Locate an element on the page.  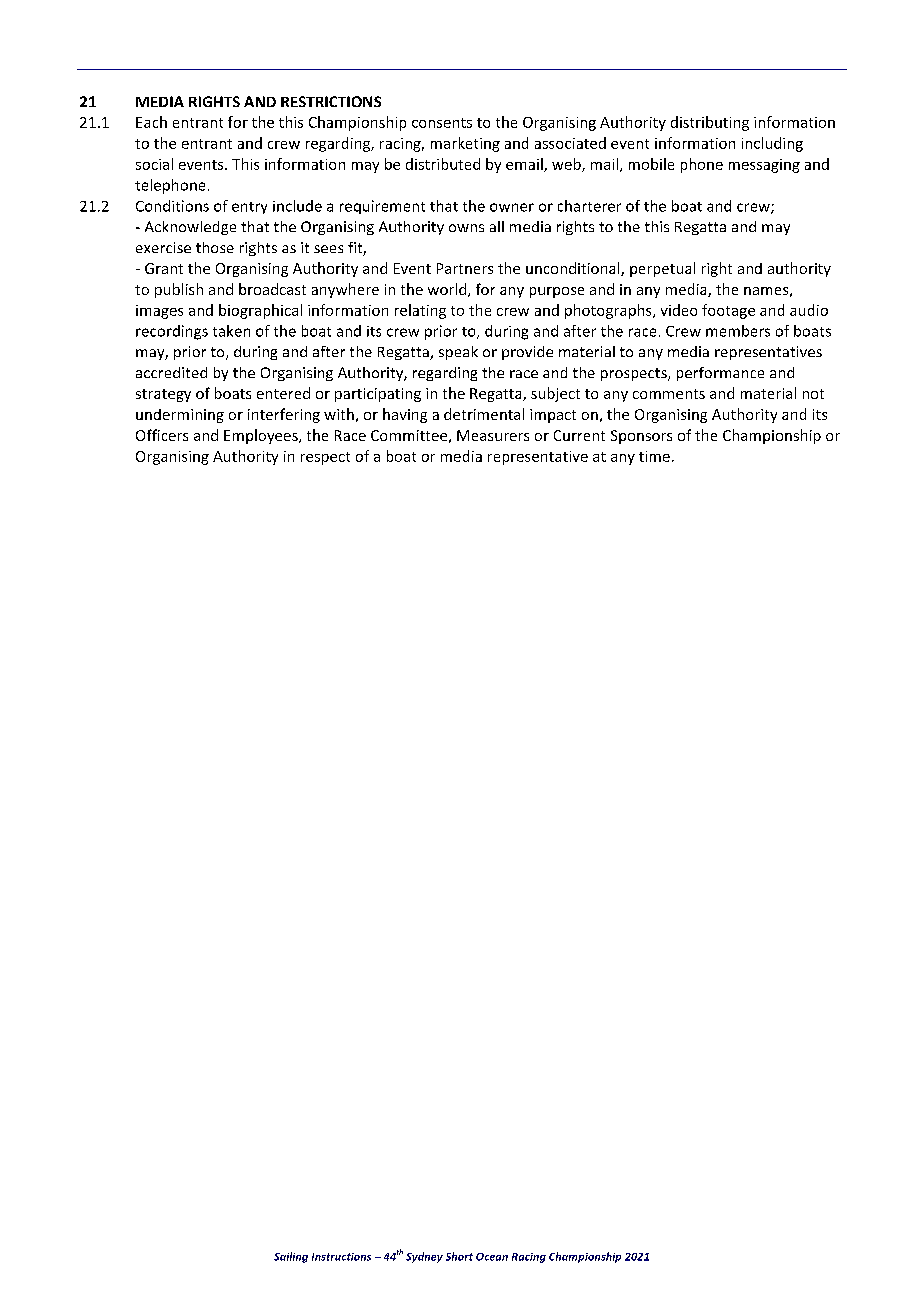
Sailing is located at coordinates (291, 1257).
